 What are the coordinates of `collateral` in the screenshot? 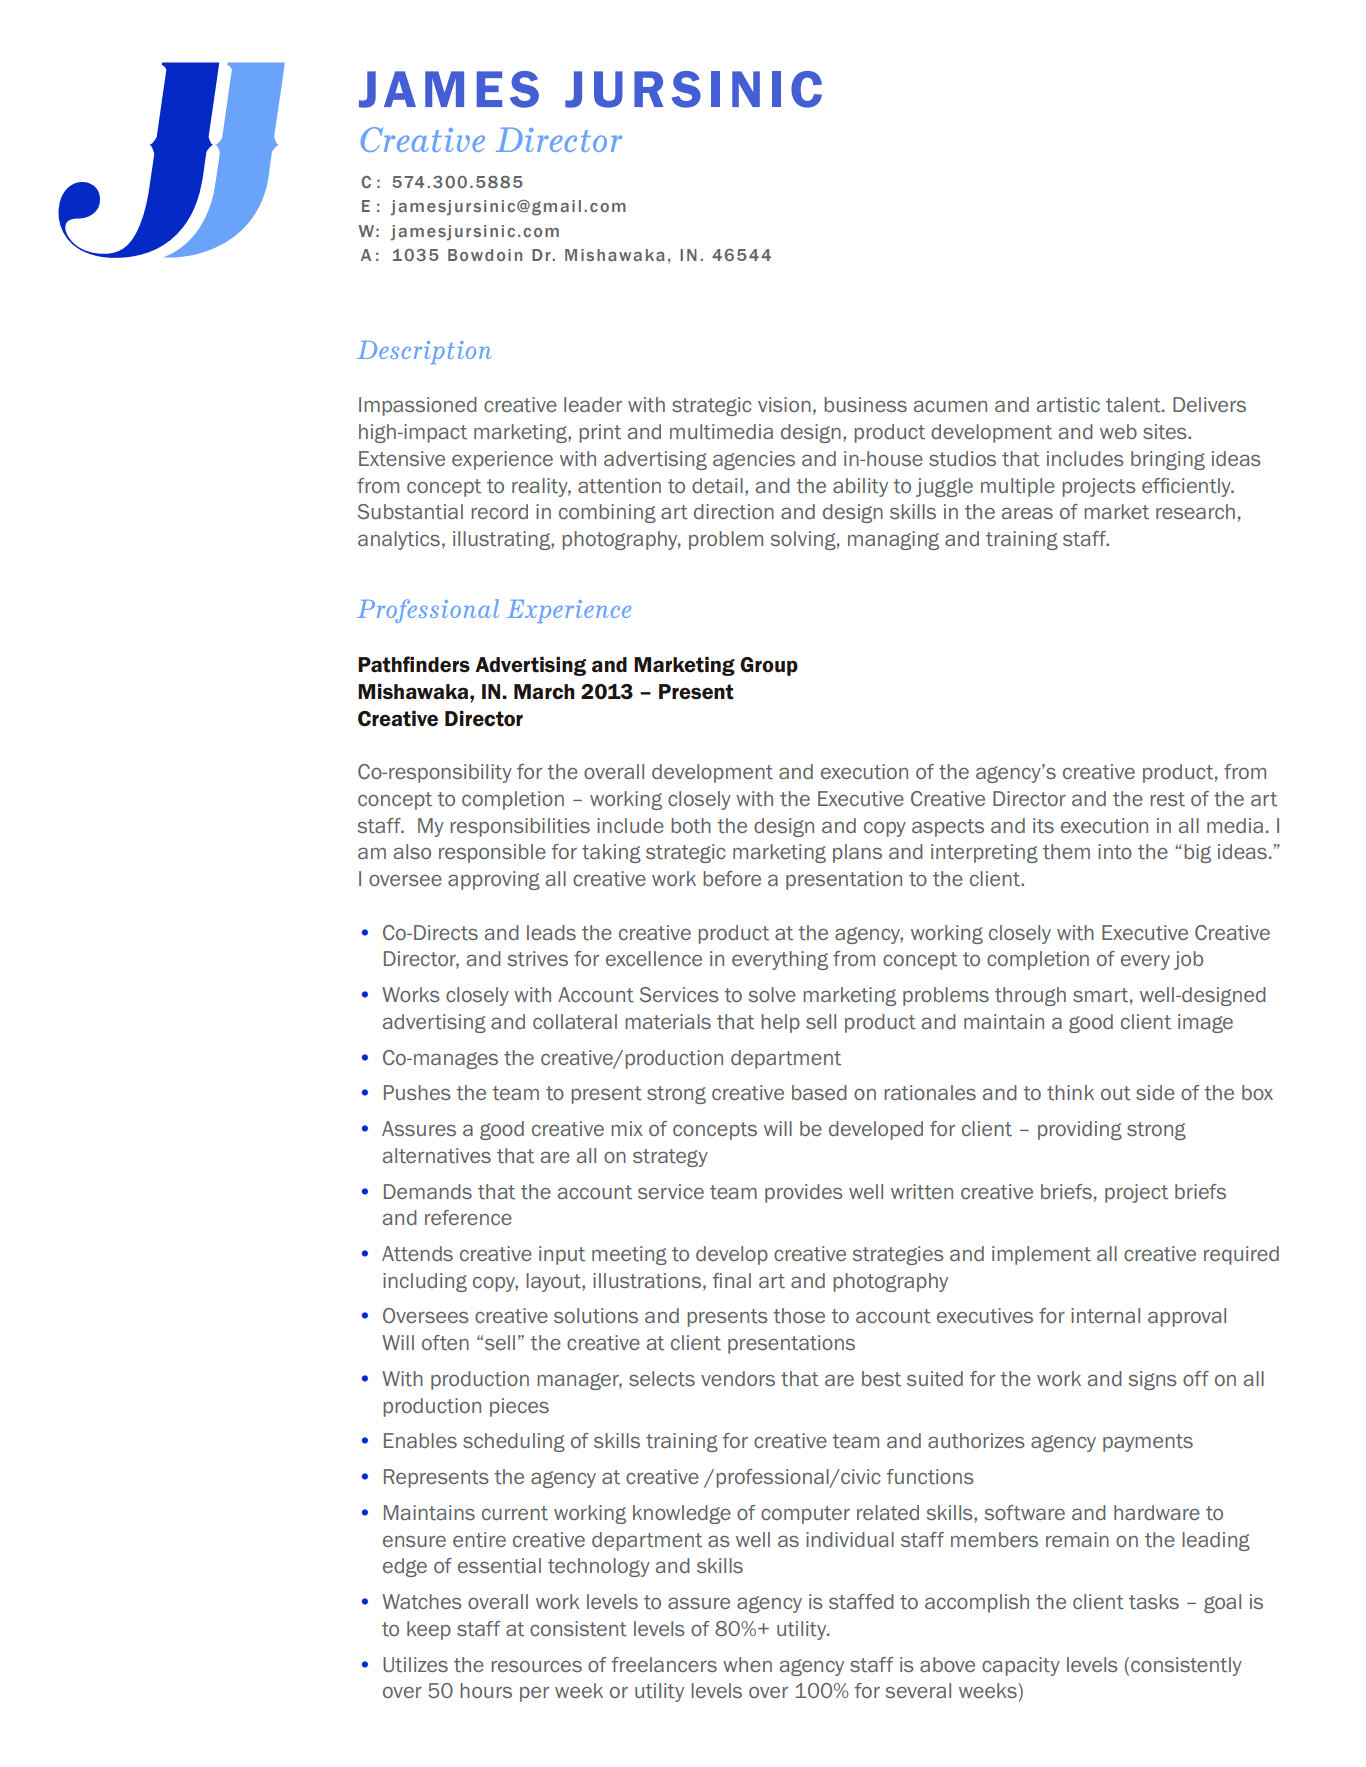 It's located at (575, 1022).
